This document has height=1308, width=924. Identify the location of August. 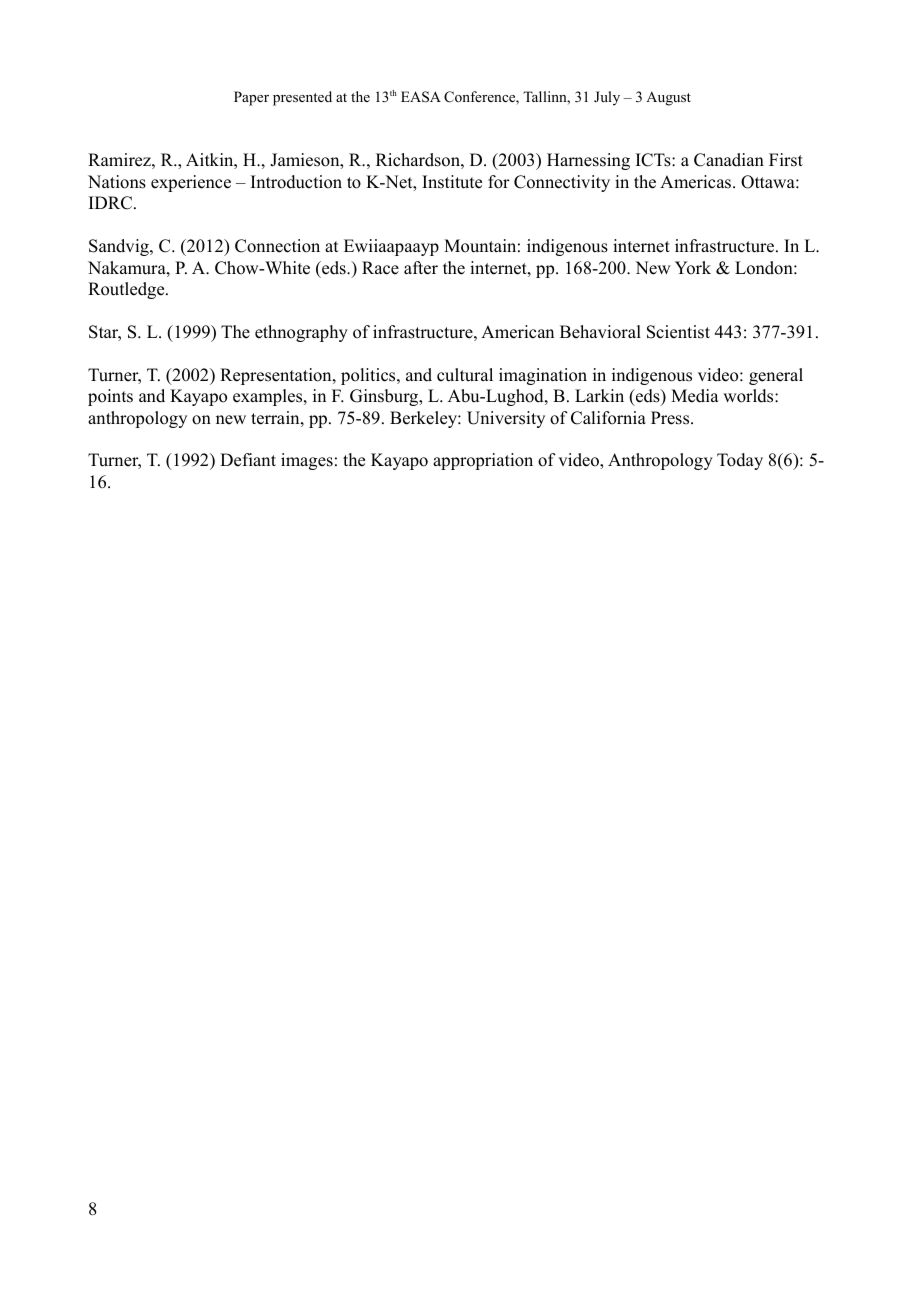
(668, 98).
